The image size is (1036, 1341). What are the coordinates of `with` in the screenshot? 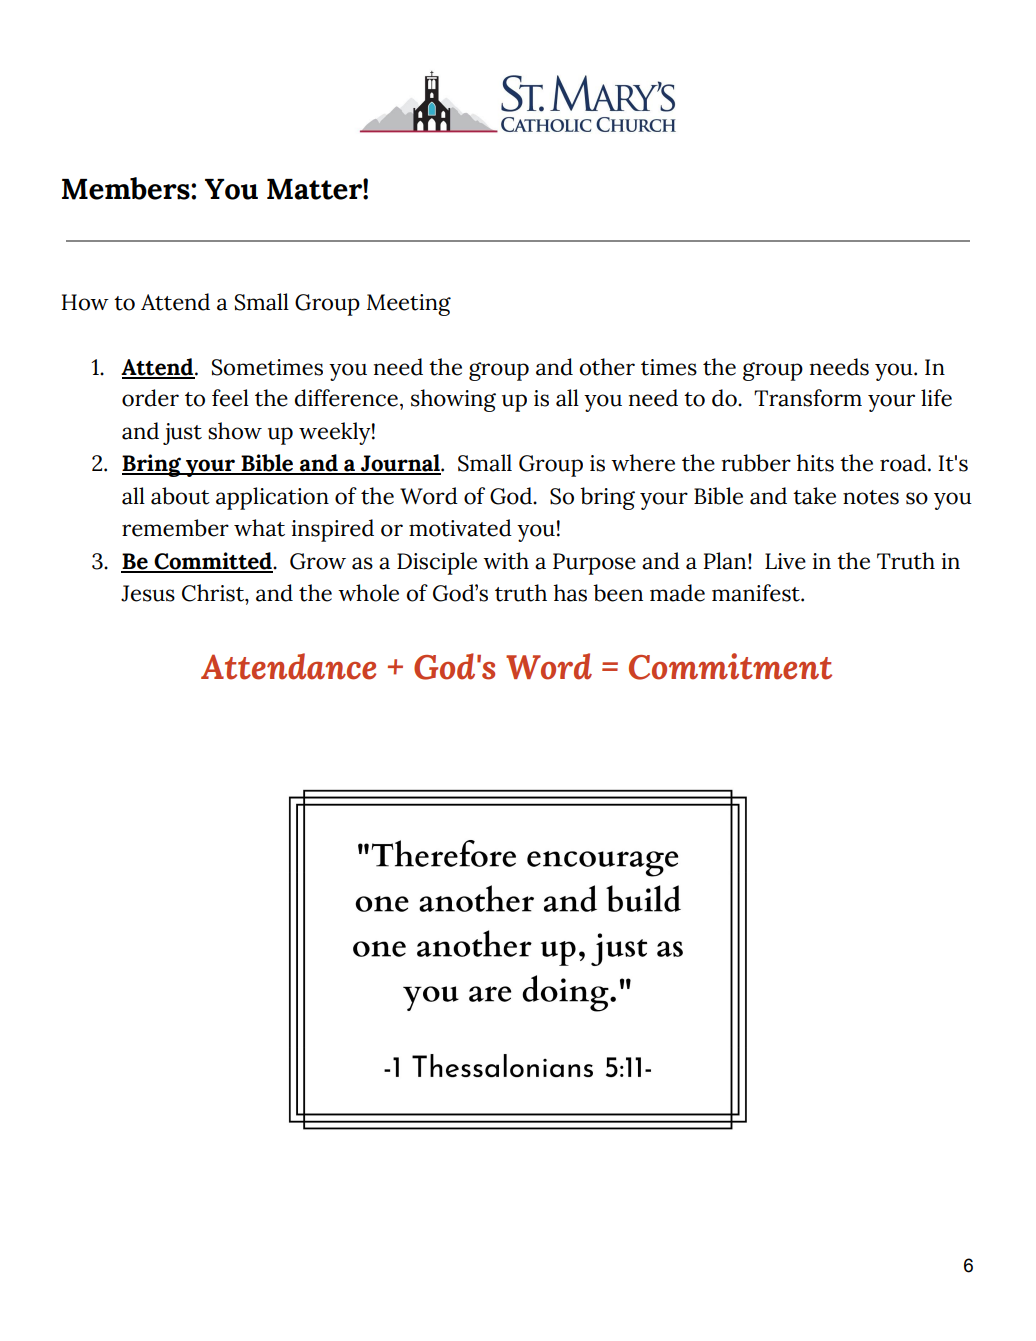 It's located at (506, 561).
